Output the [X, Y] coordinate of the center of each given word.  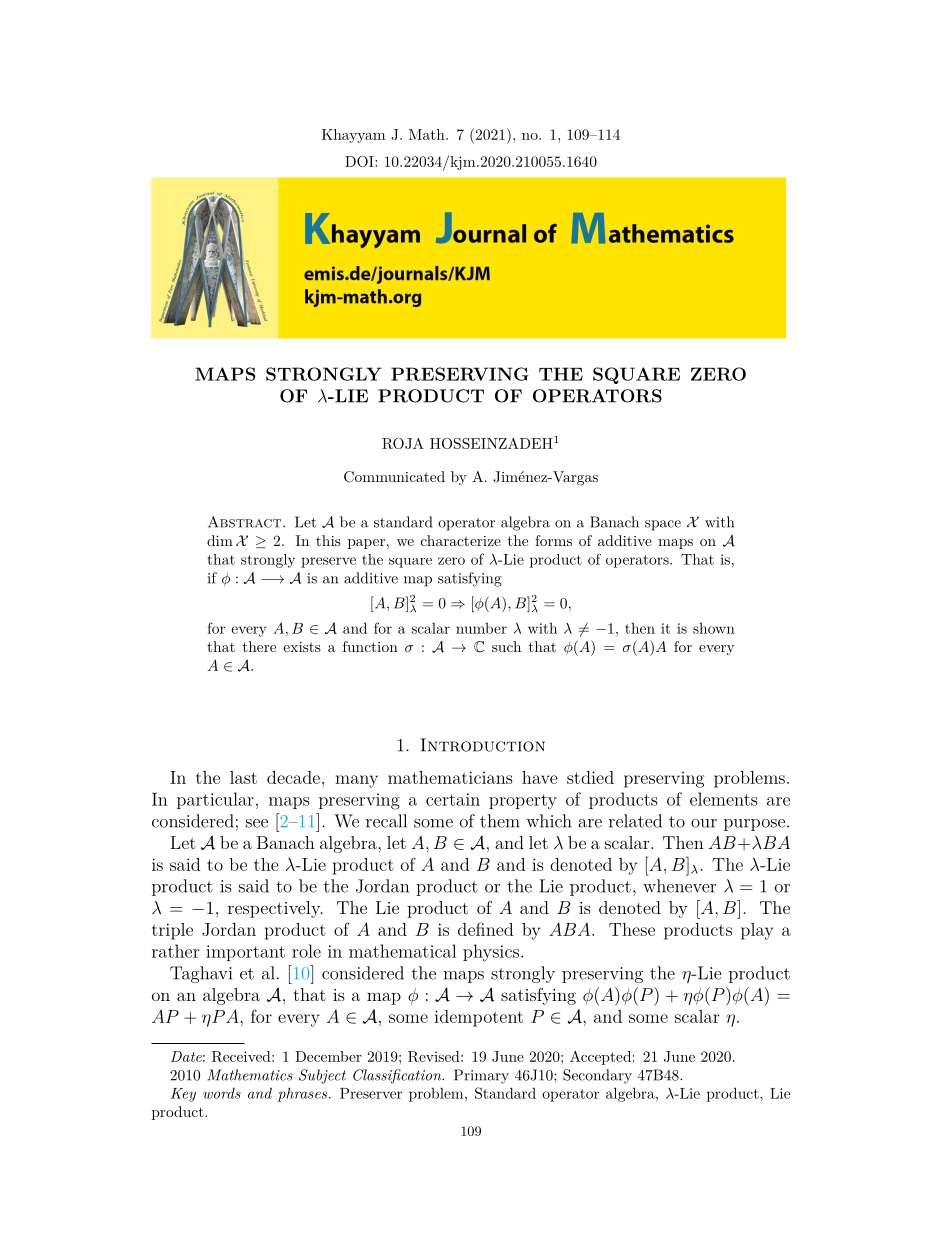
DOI [360, 161]
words [222, 1093]
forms [553, 540]
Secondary [597, 1076]
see [257, 823]
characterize [461, 540]
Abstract [246, 522]
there [259, 646]
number [481, 628]
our [704, 823]
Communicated [394, 477]
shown [714, 628]
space [663, 525]
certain [453, 799]
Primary [481, 1076]
